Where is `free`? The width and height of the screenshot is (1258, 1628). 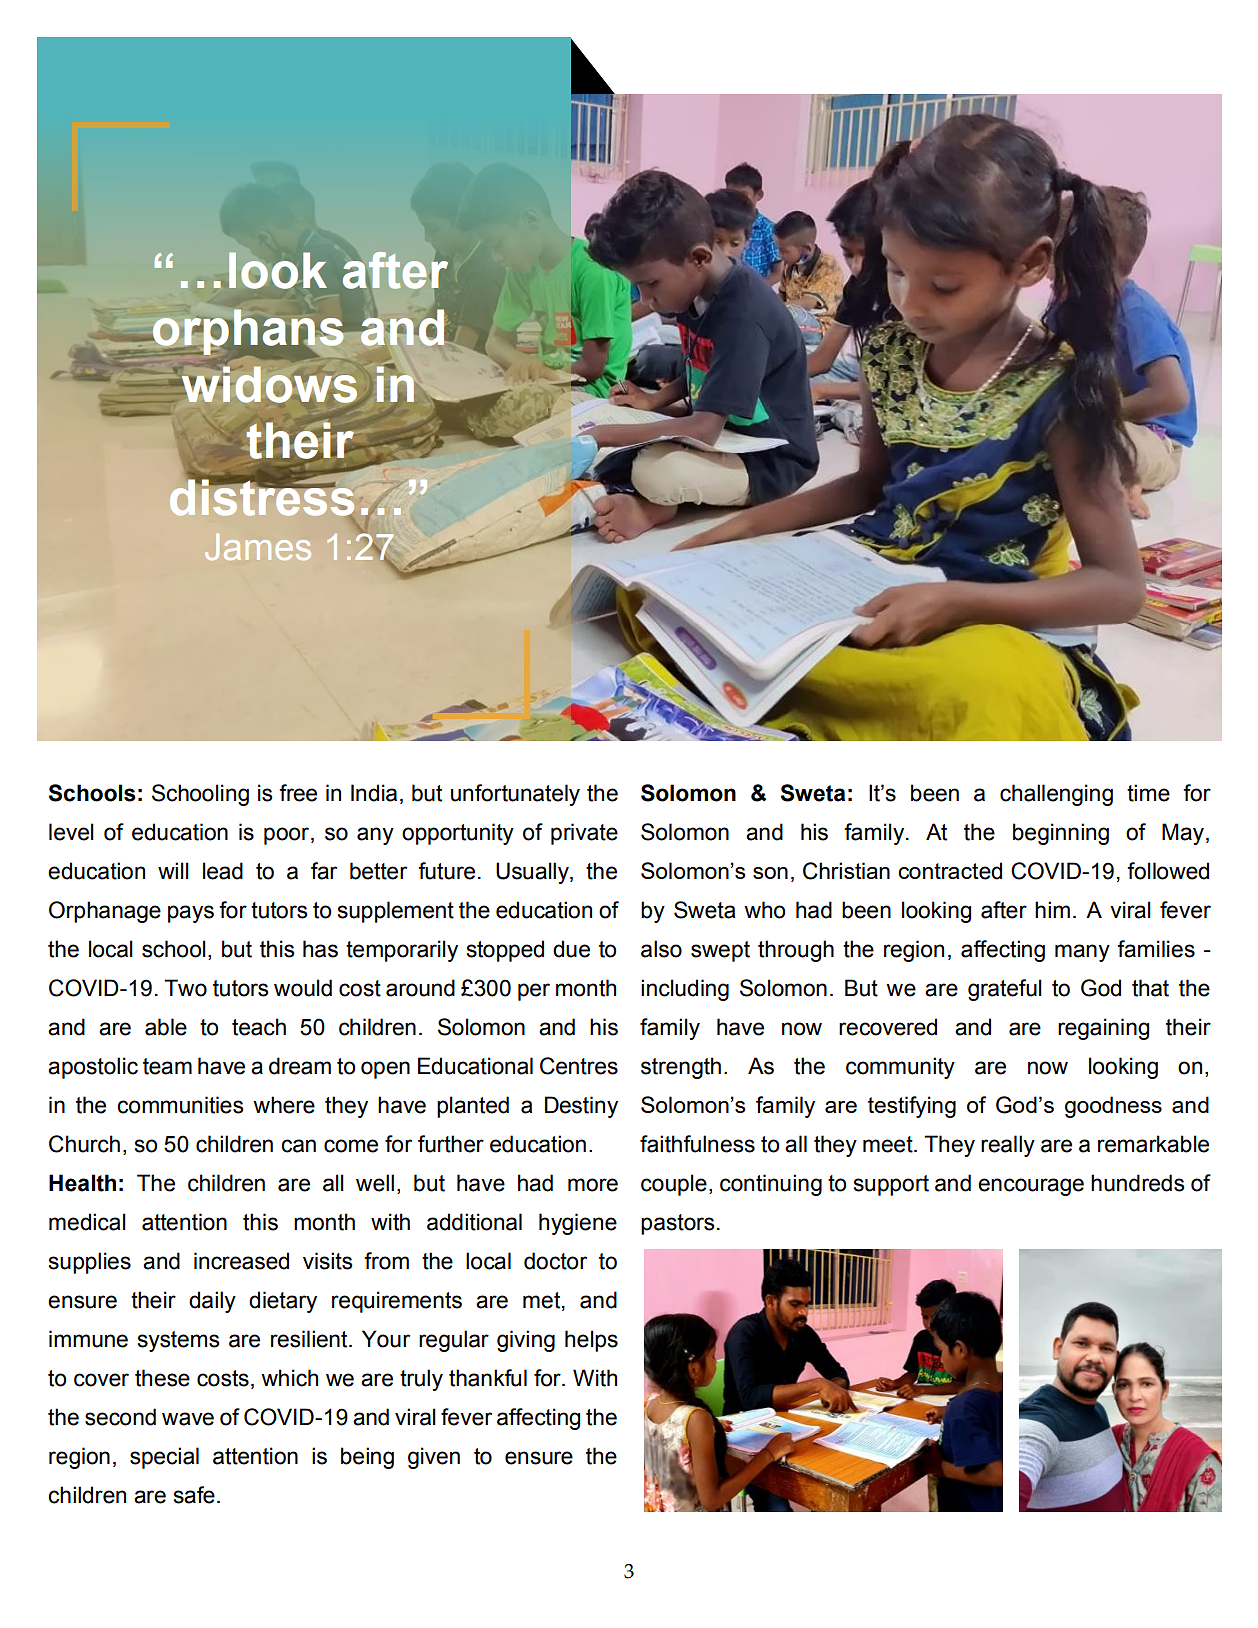 free is located at coordinates (298, 793).
